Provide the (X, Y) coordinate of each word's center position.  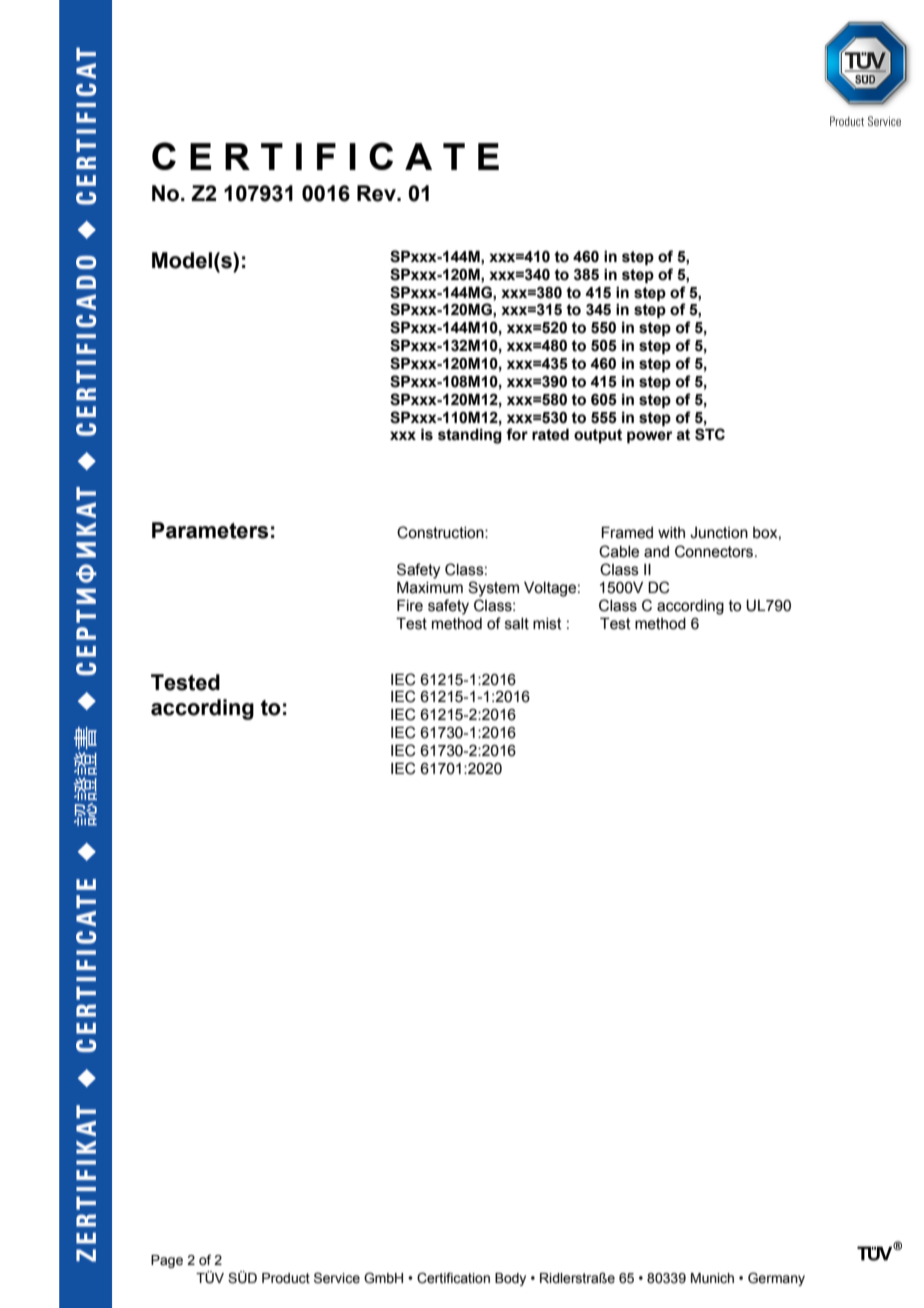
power (650, 437)
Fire (410, 605)
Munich (712, 1278)
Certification (453, 1278)
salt (517, 624)
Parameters (210, 530)
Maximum (430, 587)
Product (286, 1278)
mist (547, 624)
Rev (377, 193)
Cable (619, 551)
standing (470, 436)
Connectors (715, 551)
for (517, 434)
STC (710, 434)
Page (167, 1261)
